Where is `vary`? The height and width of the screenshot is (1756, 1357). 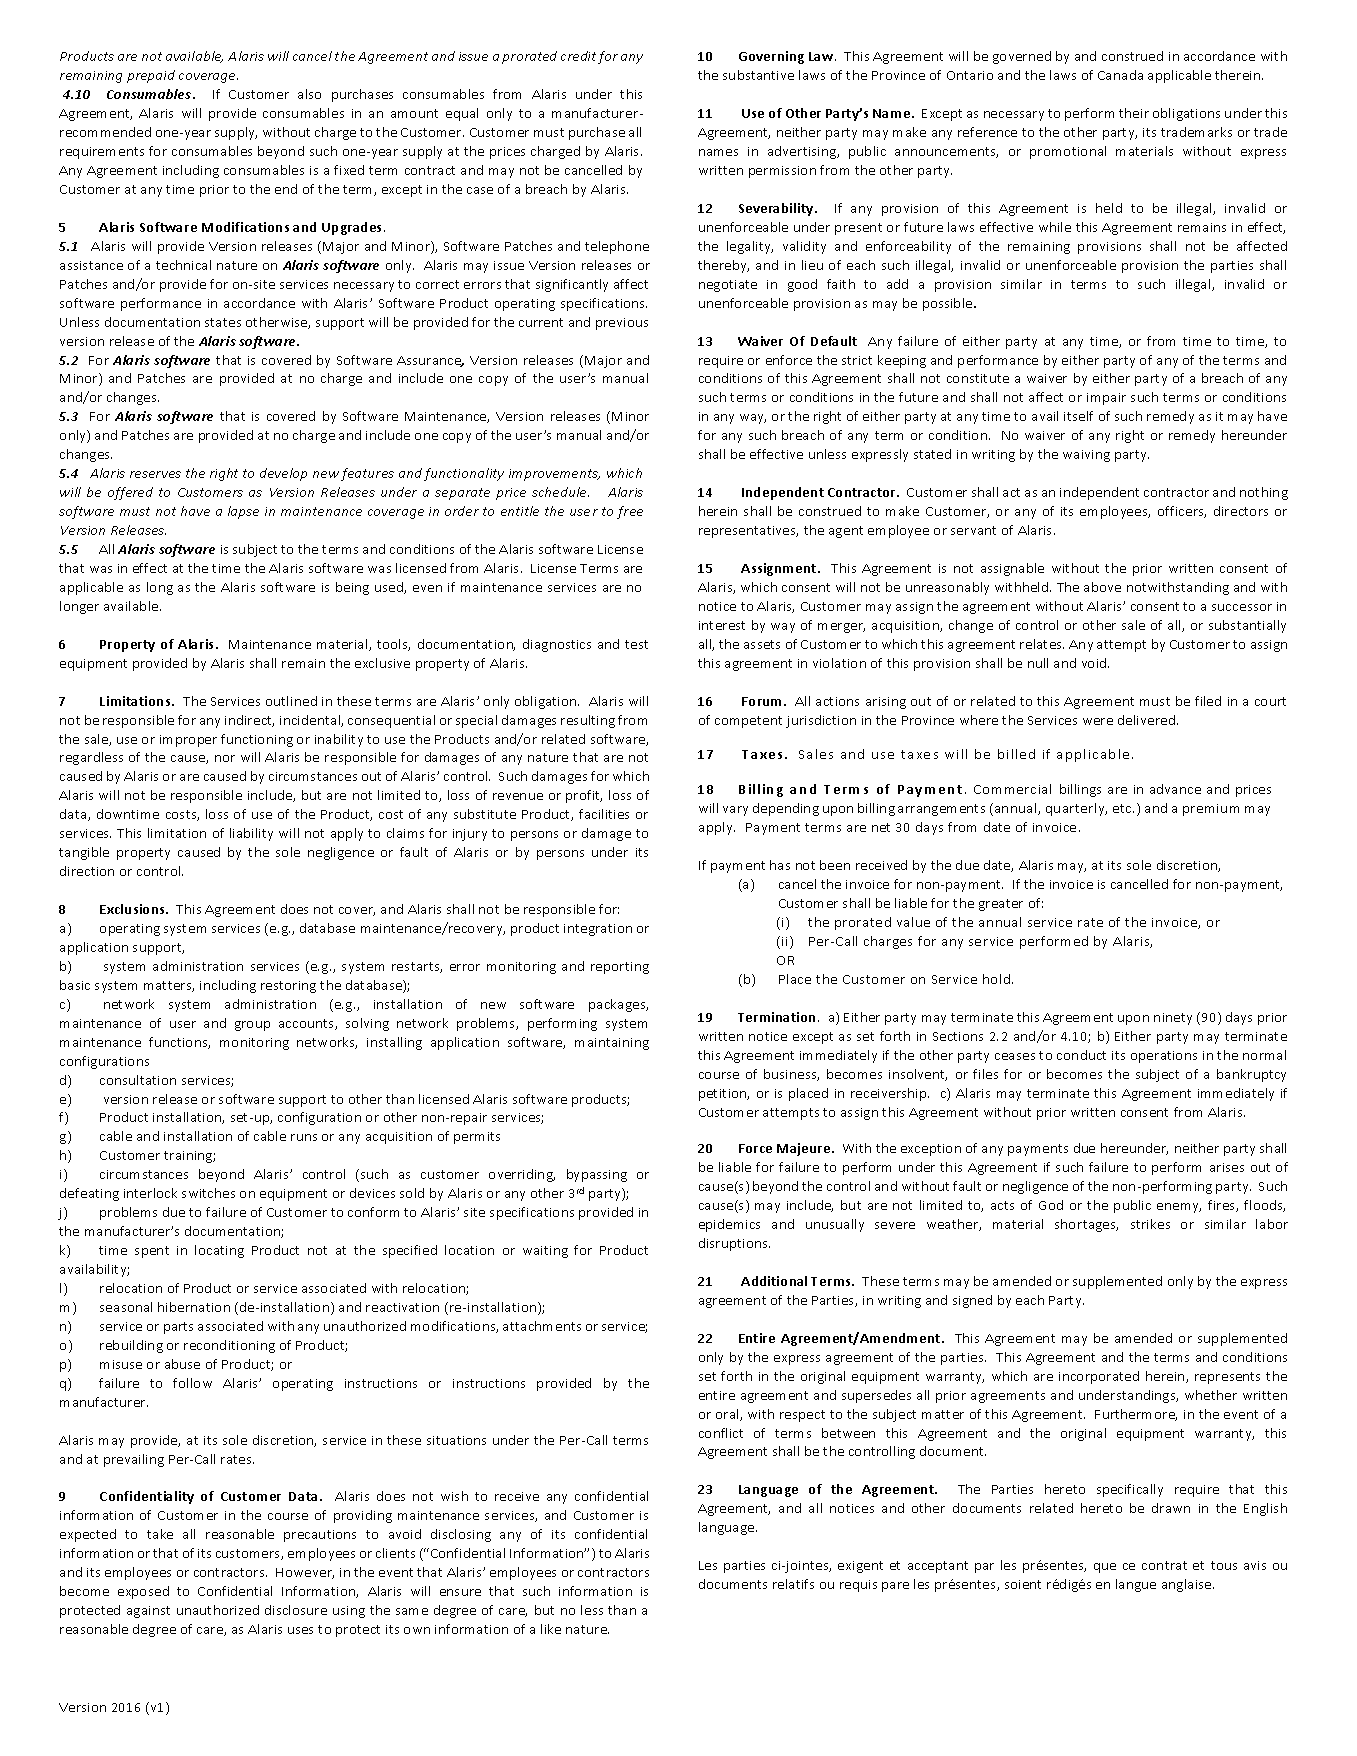
vary is located at coordinates (735, 811).
